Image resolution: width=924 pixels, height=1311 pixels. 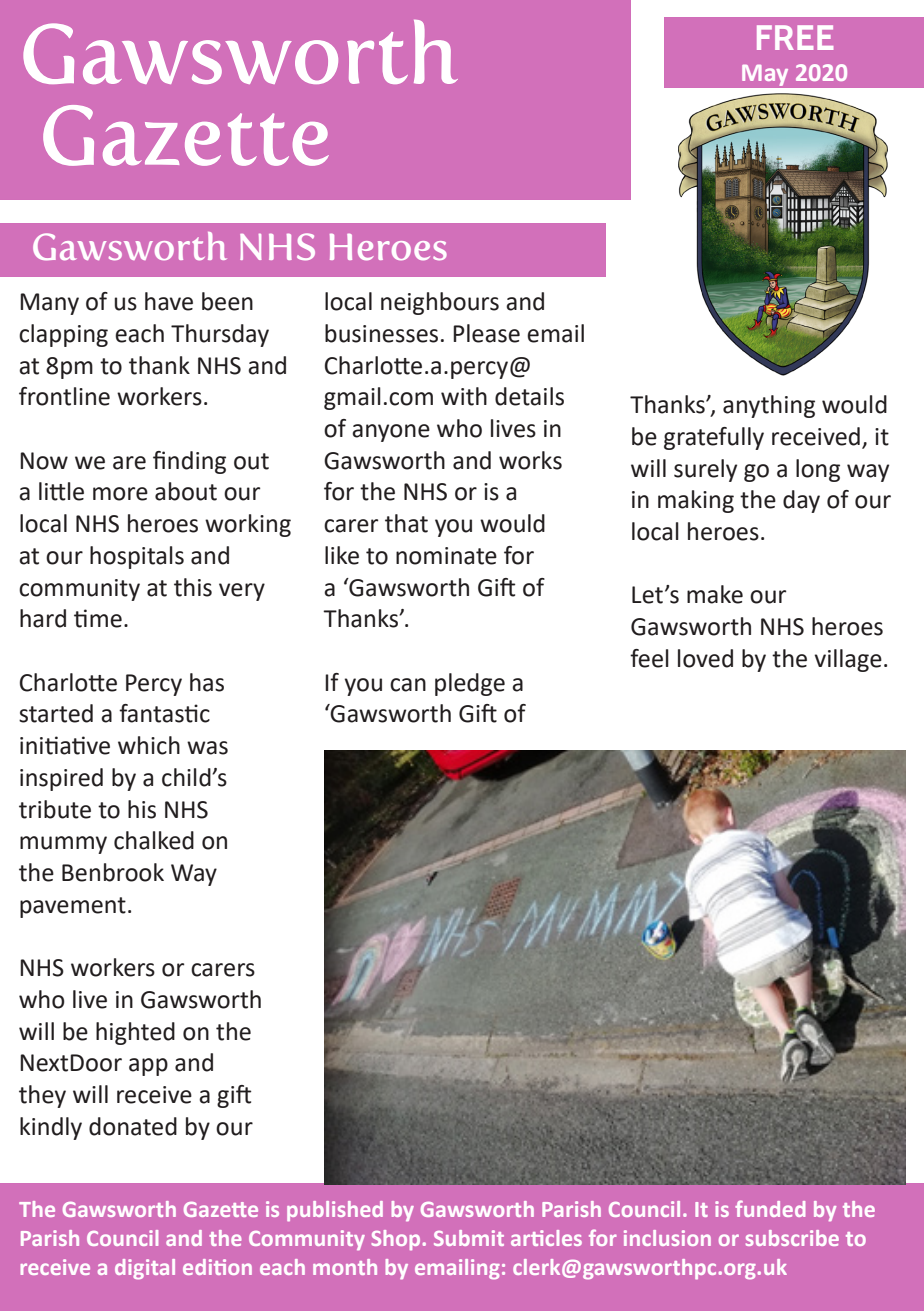 I want to click on have, so click(x=169, y=301).
